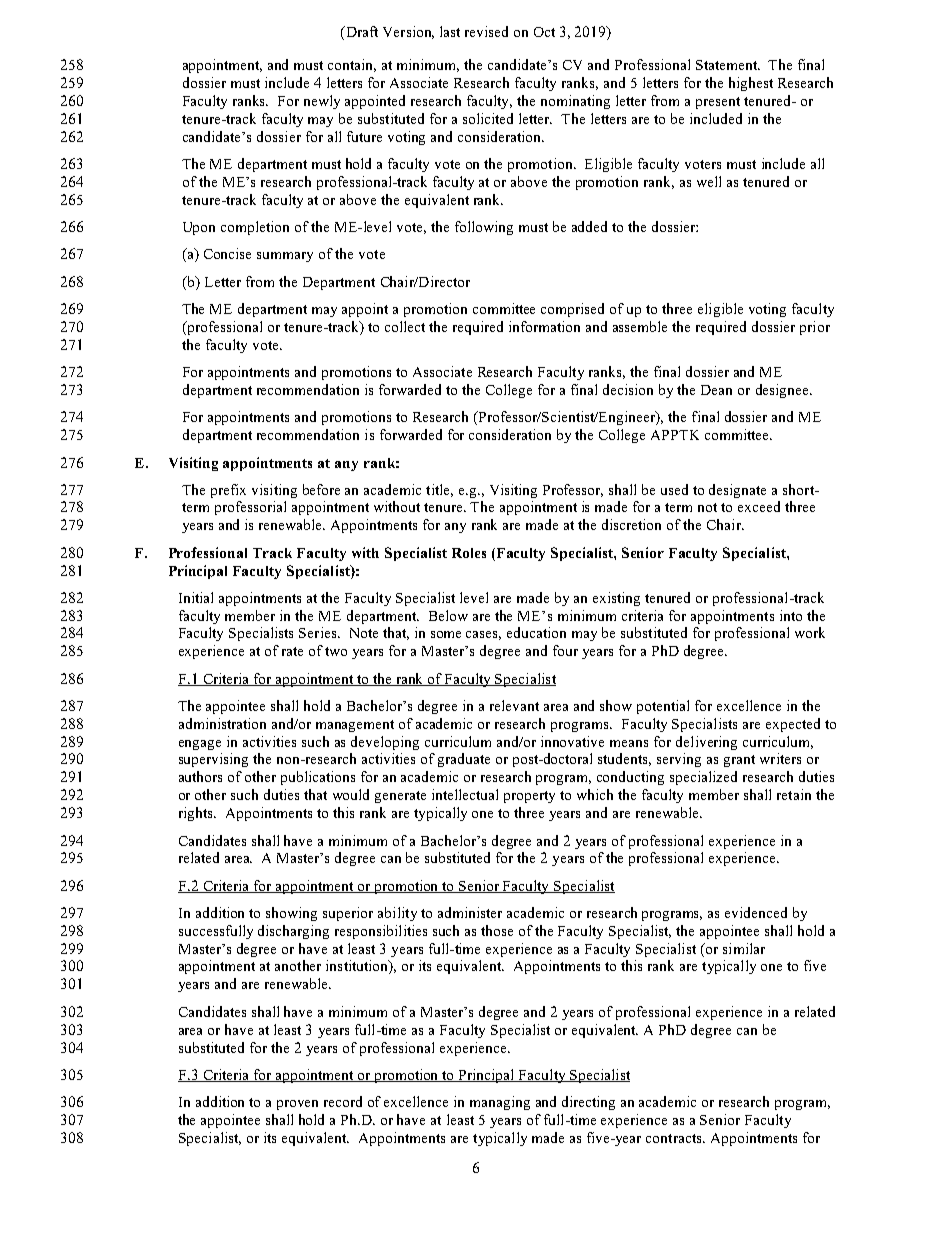  I want to click on proven, so click(297, 1105).
